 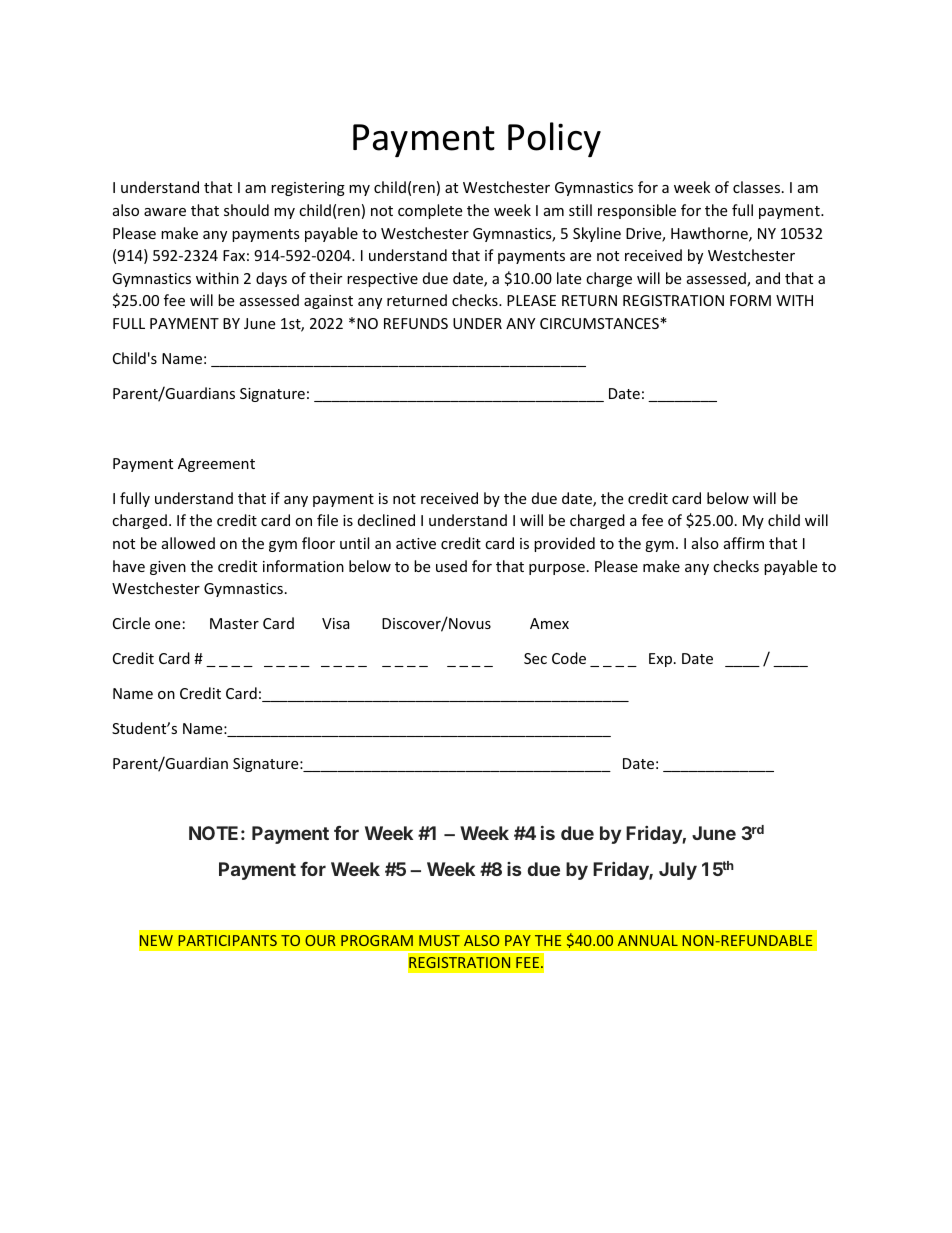 What do you see at coordinates (439, 940) in the screenshot?
I see `MUST` at bounding box center [439, 940].
